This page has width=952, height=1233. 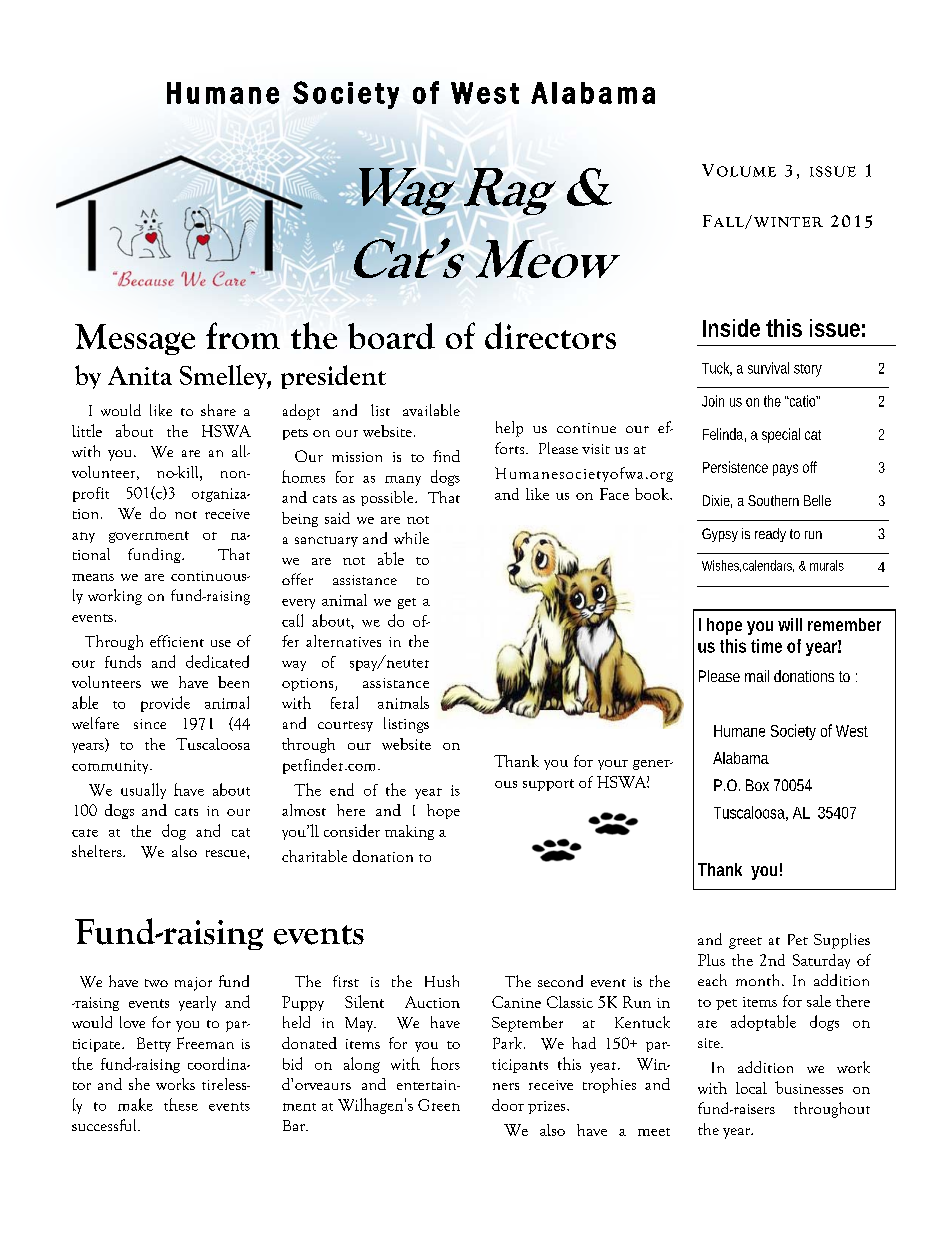 I want to click on Anita, so click(x=140, y=375).
